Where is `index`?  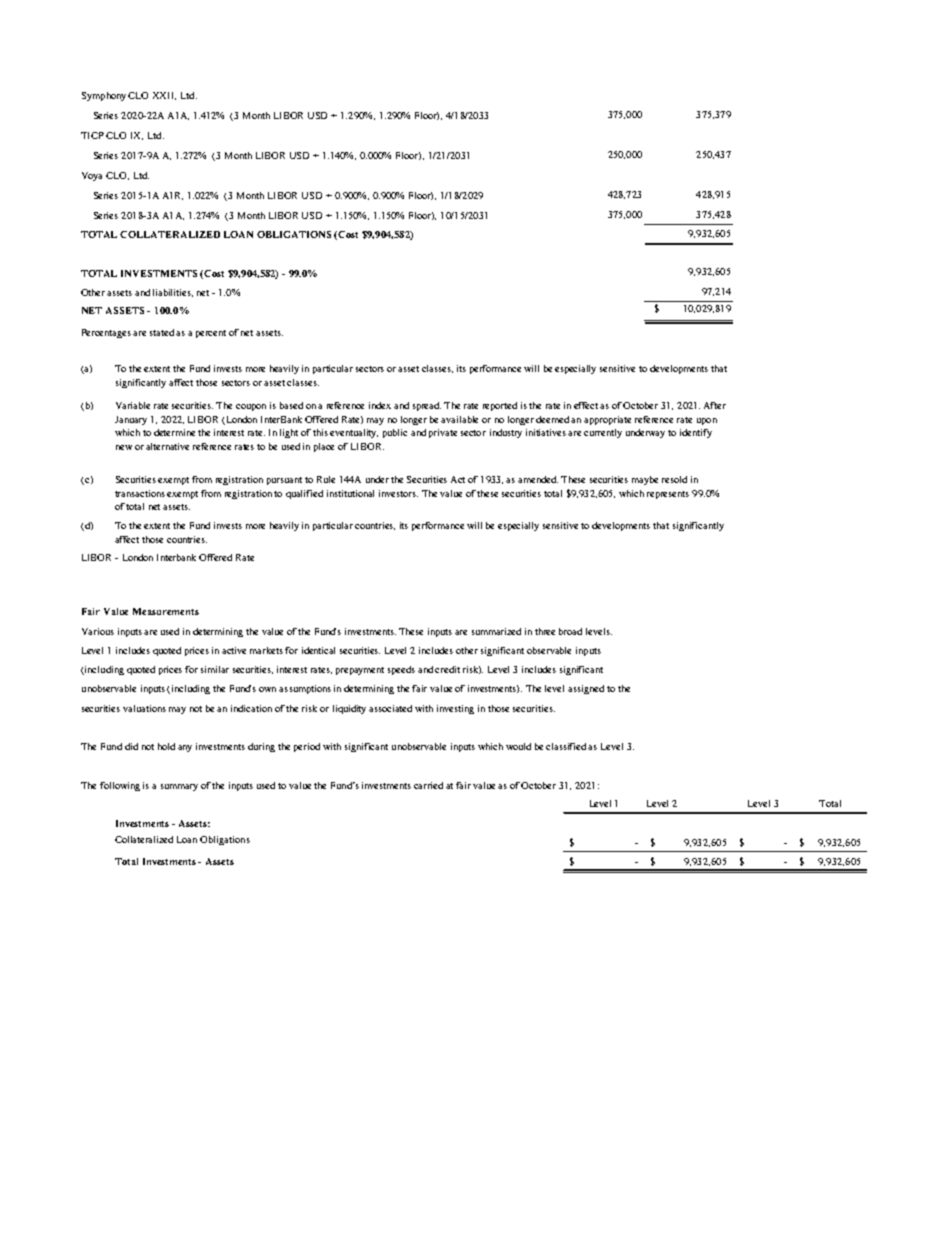 index is located at coordinates (380, 405).
